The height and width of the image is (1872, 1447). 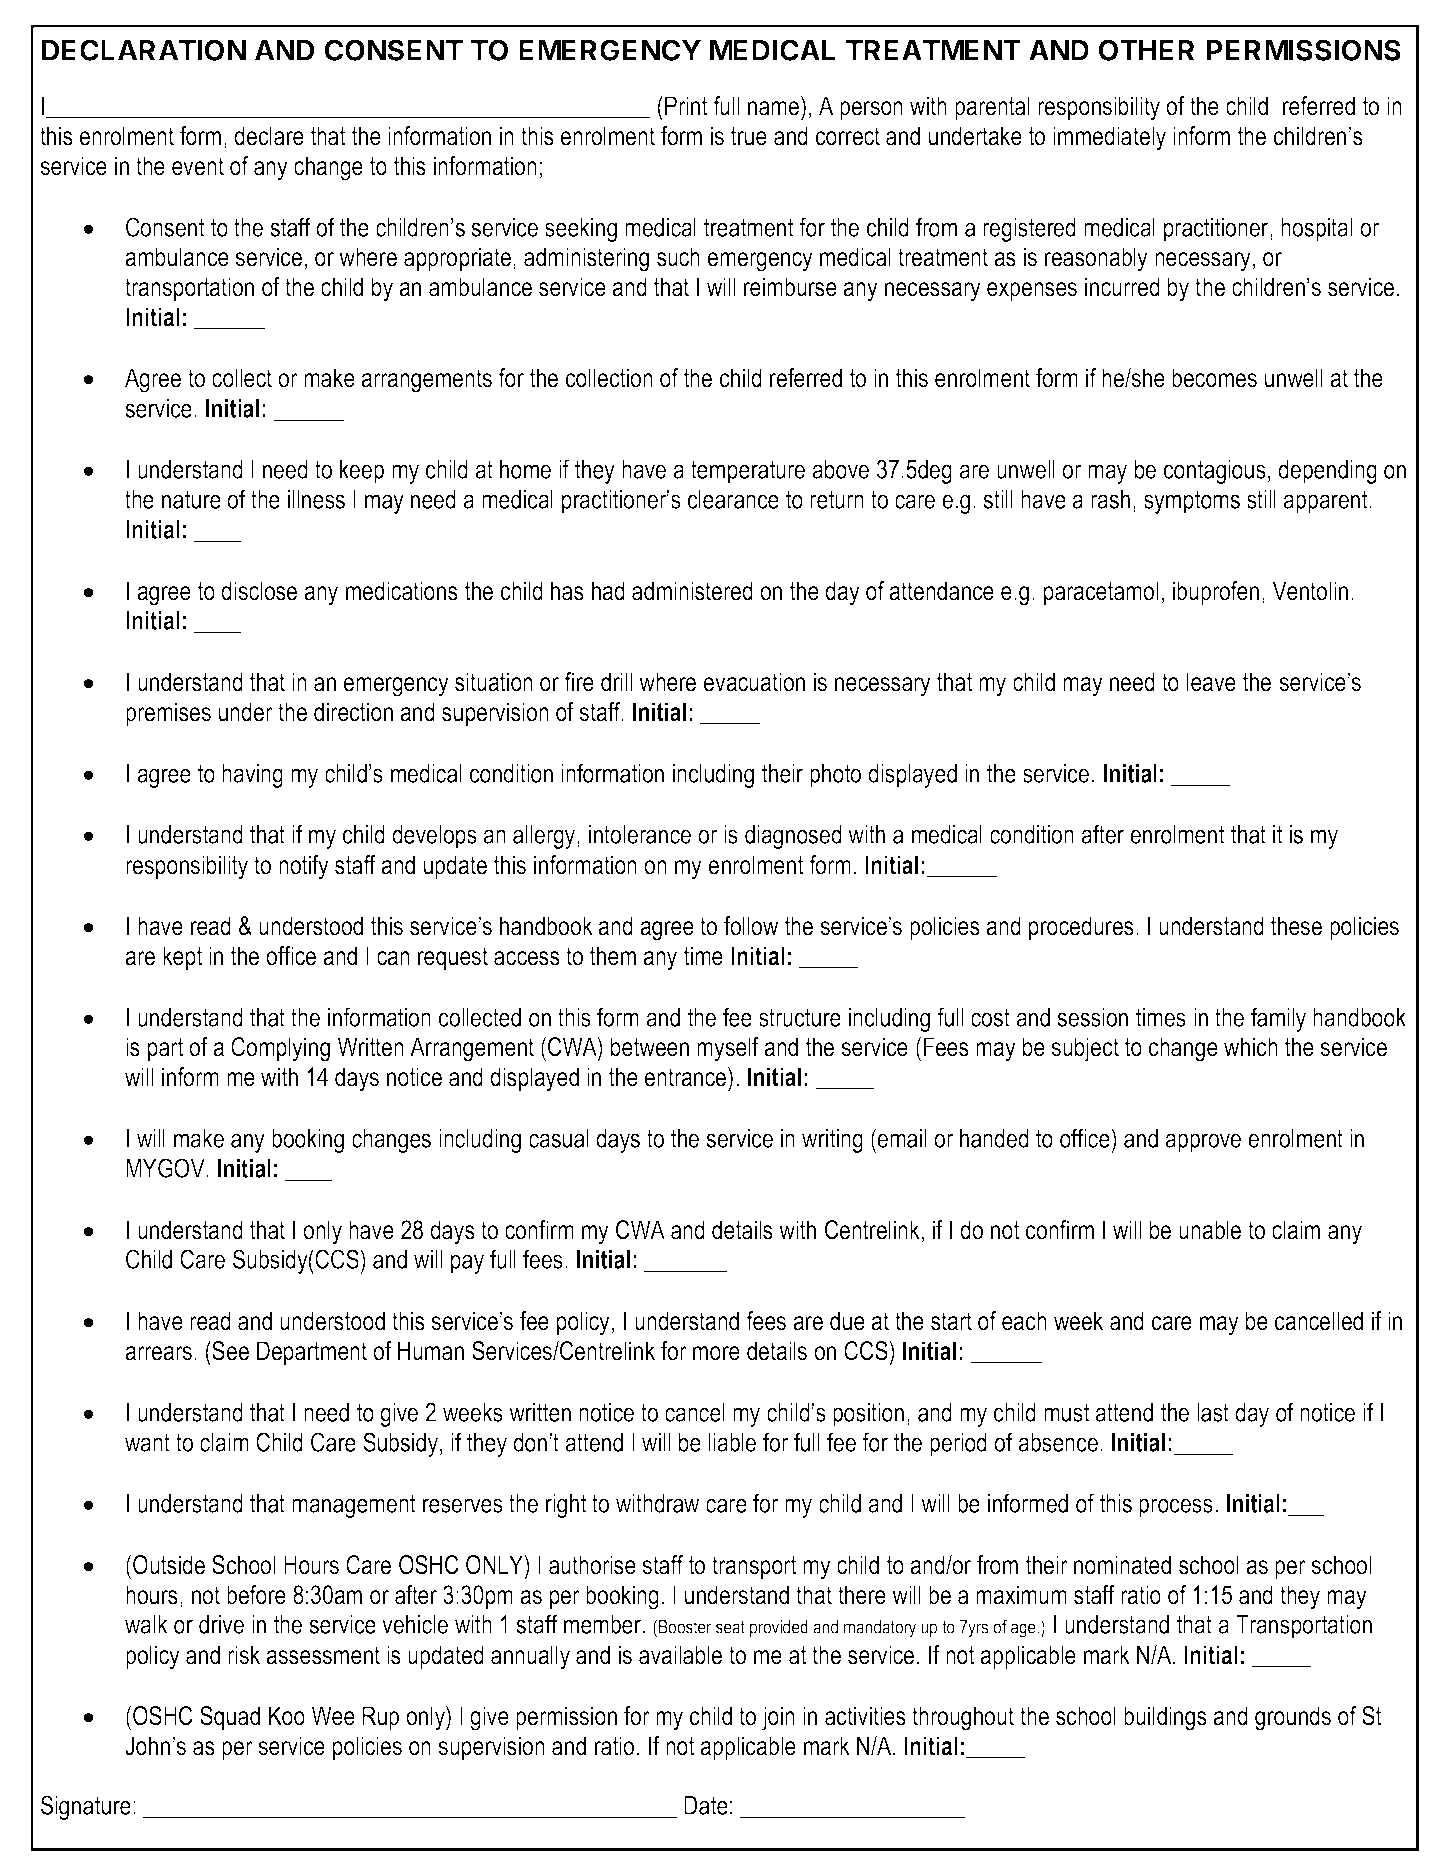 I want to click on follow, so click(x=751, y=926).
